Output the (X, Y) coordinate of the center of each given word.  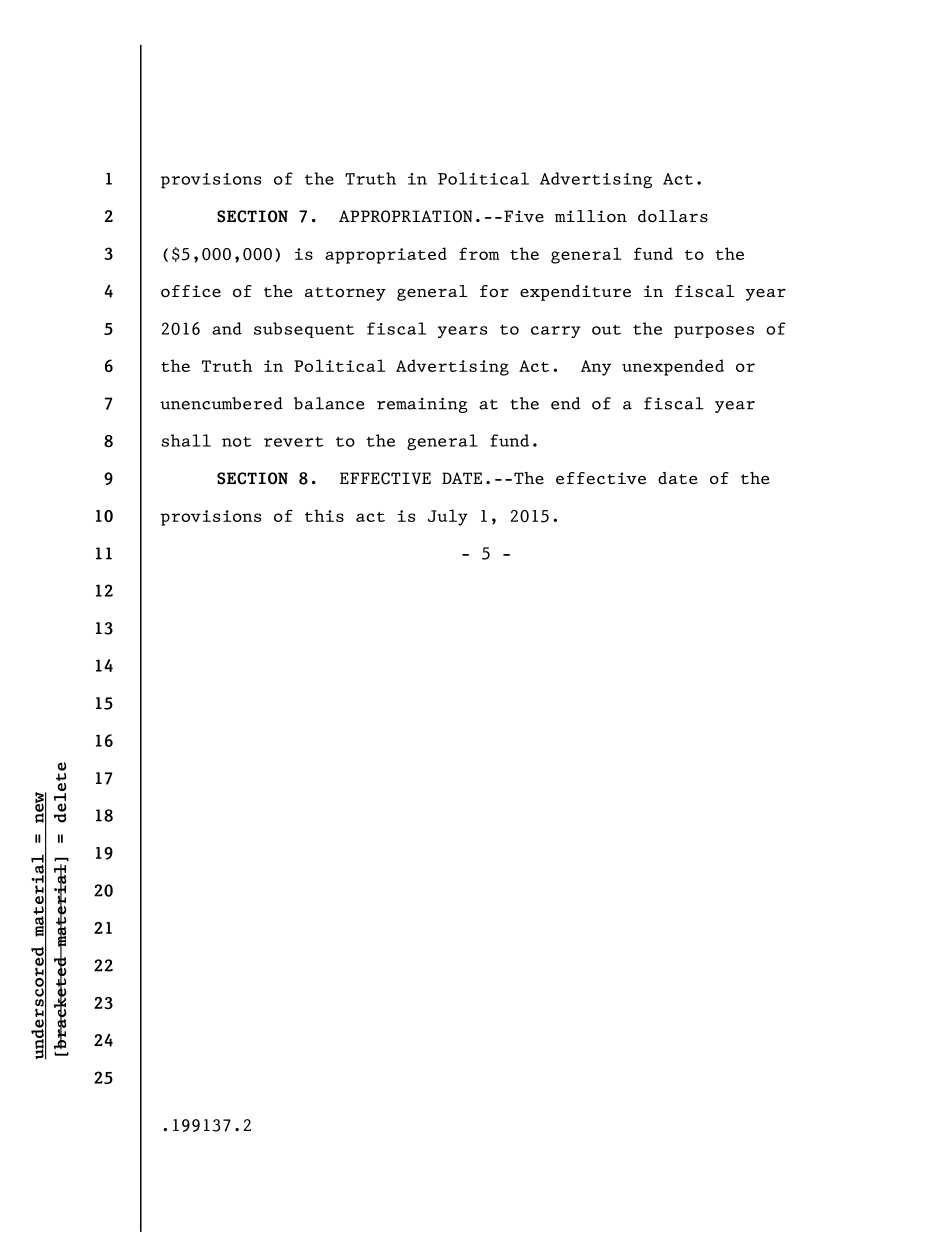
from (479, 253)
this (324, 515)
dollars (673, 216)
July (448, 517)
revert (294, 442)
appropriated (386, 255)
